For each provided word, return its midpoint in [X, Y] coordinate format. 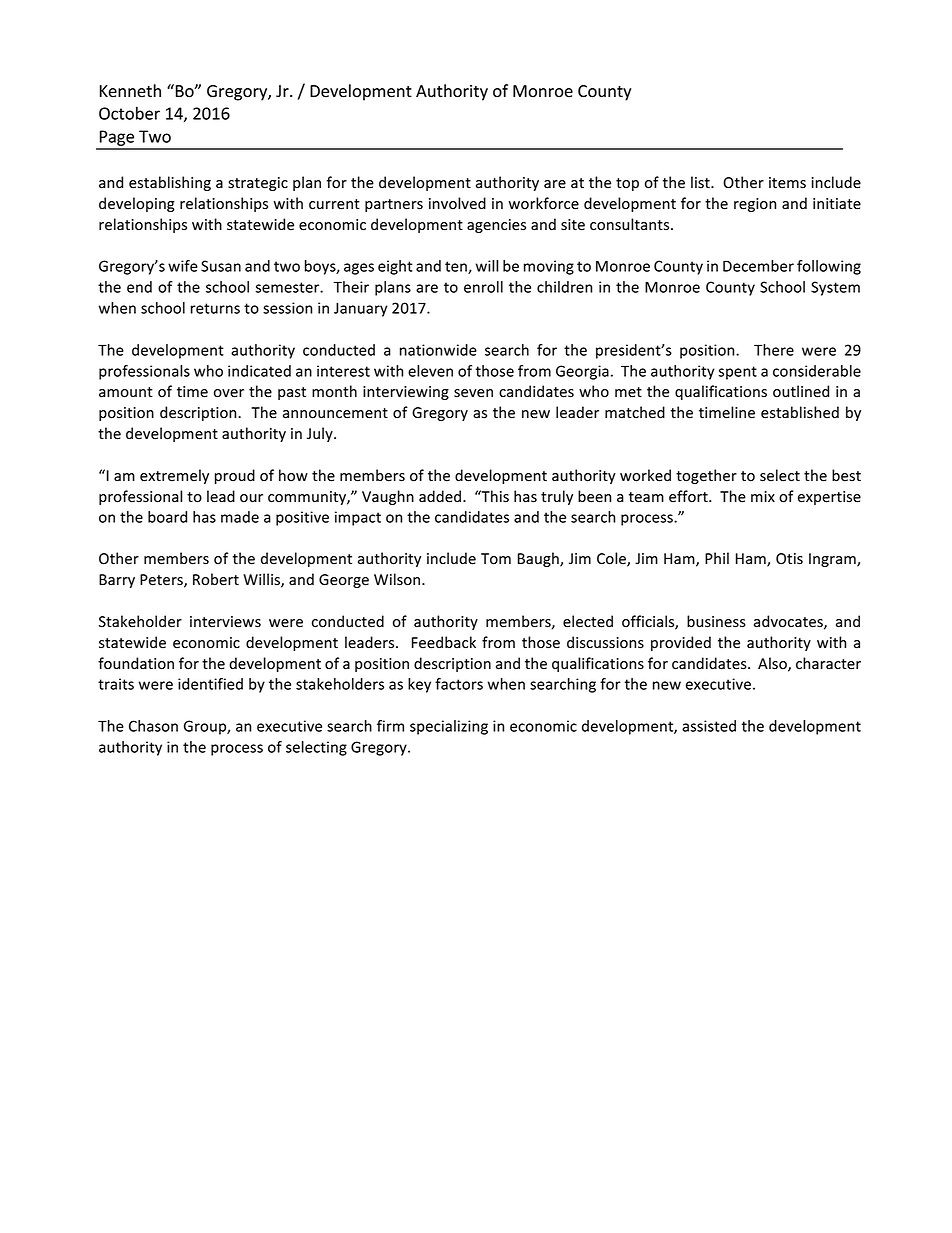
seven [473, 393]
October [129, 113]
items [787, 183]
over [229, 393]
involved [457, 203]
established [800, 412]
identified [210, 684]
